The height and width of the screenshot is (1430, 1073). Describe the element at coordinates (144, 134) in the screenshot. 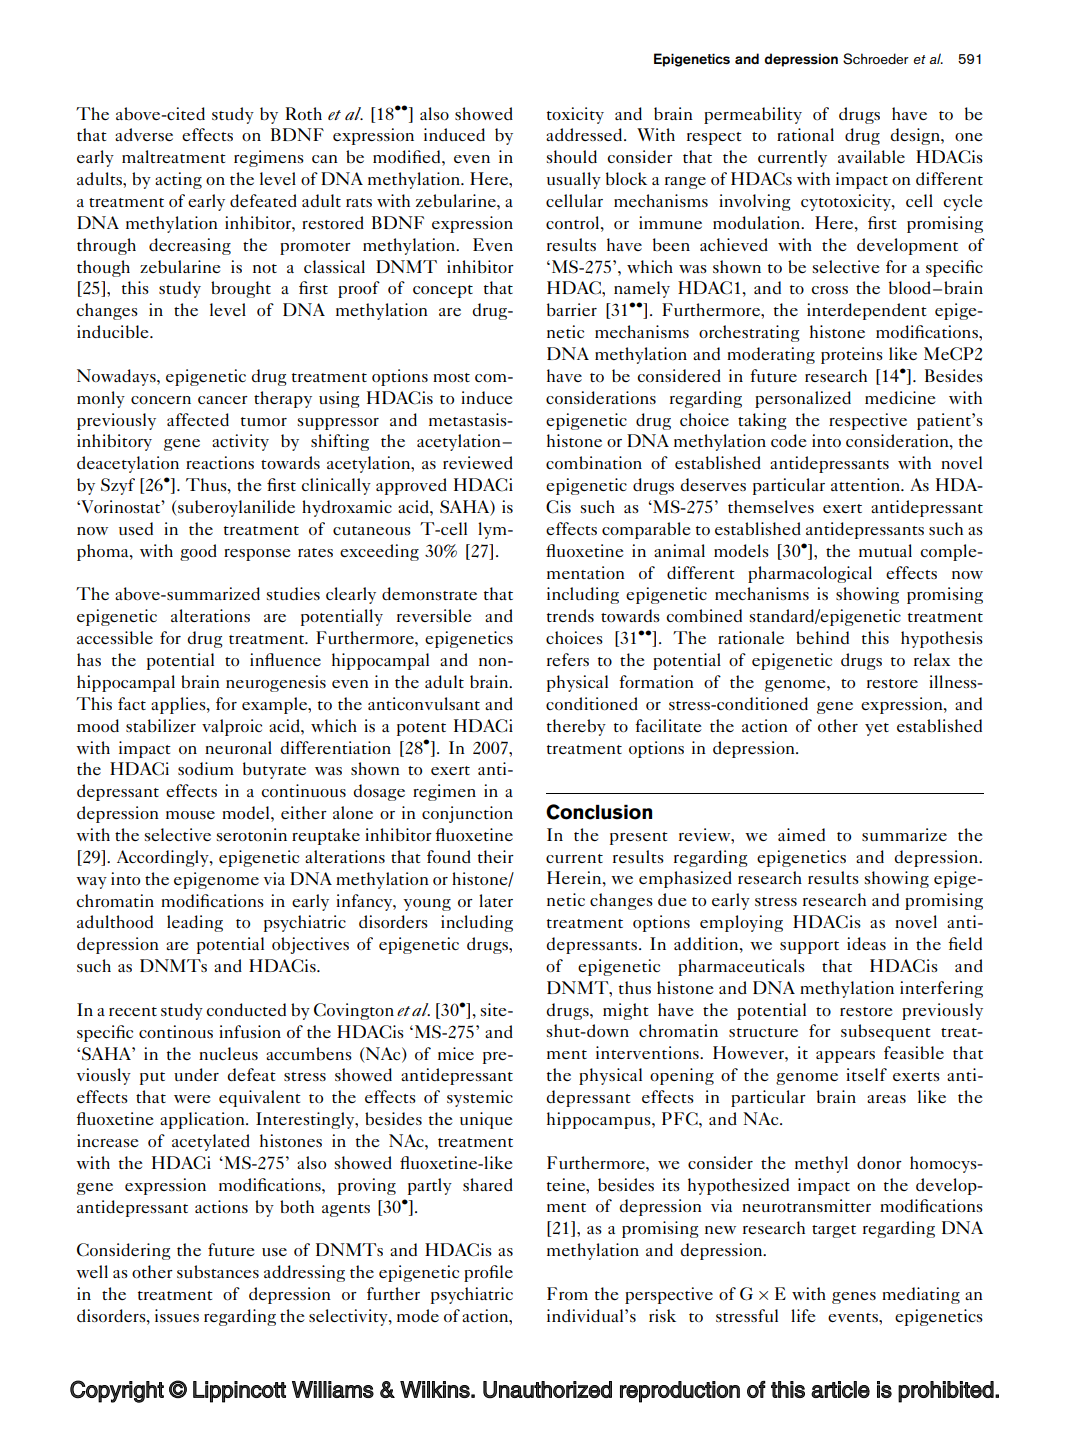

I see `adverse` at that location.
